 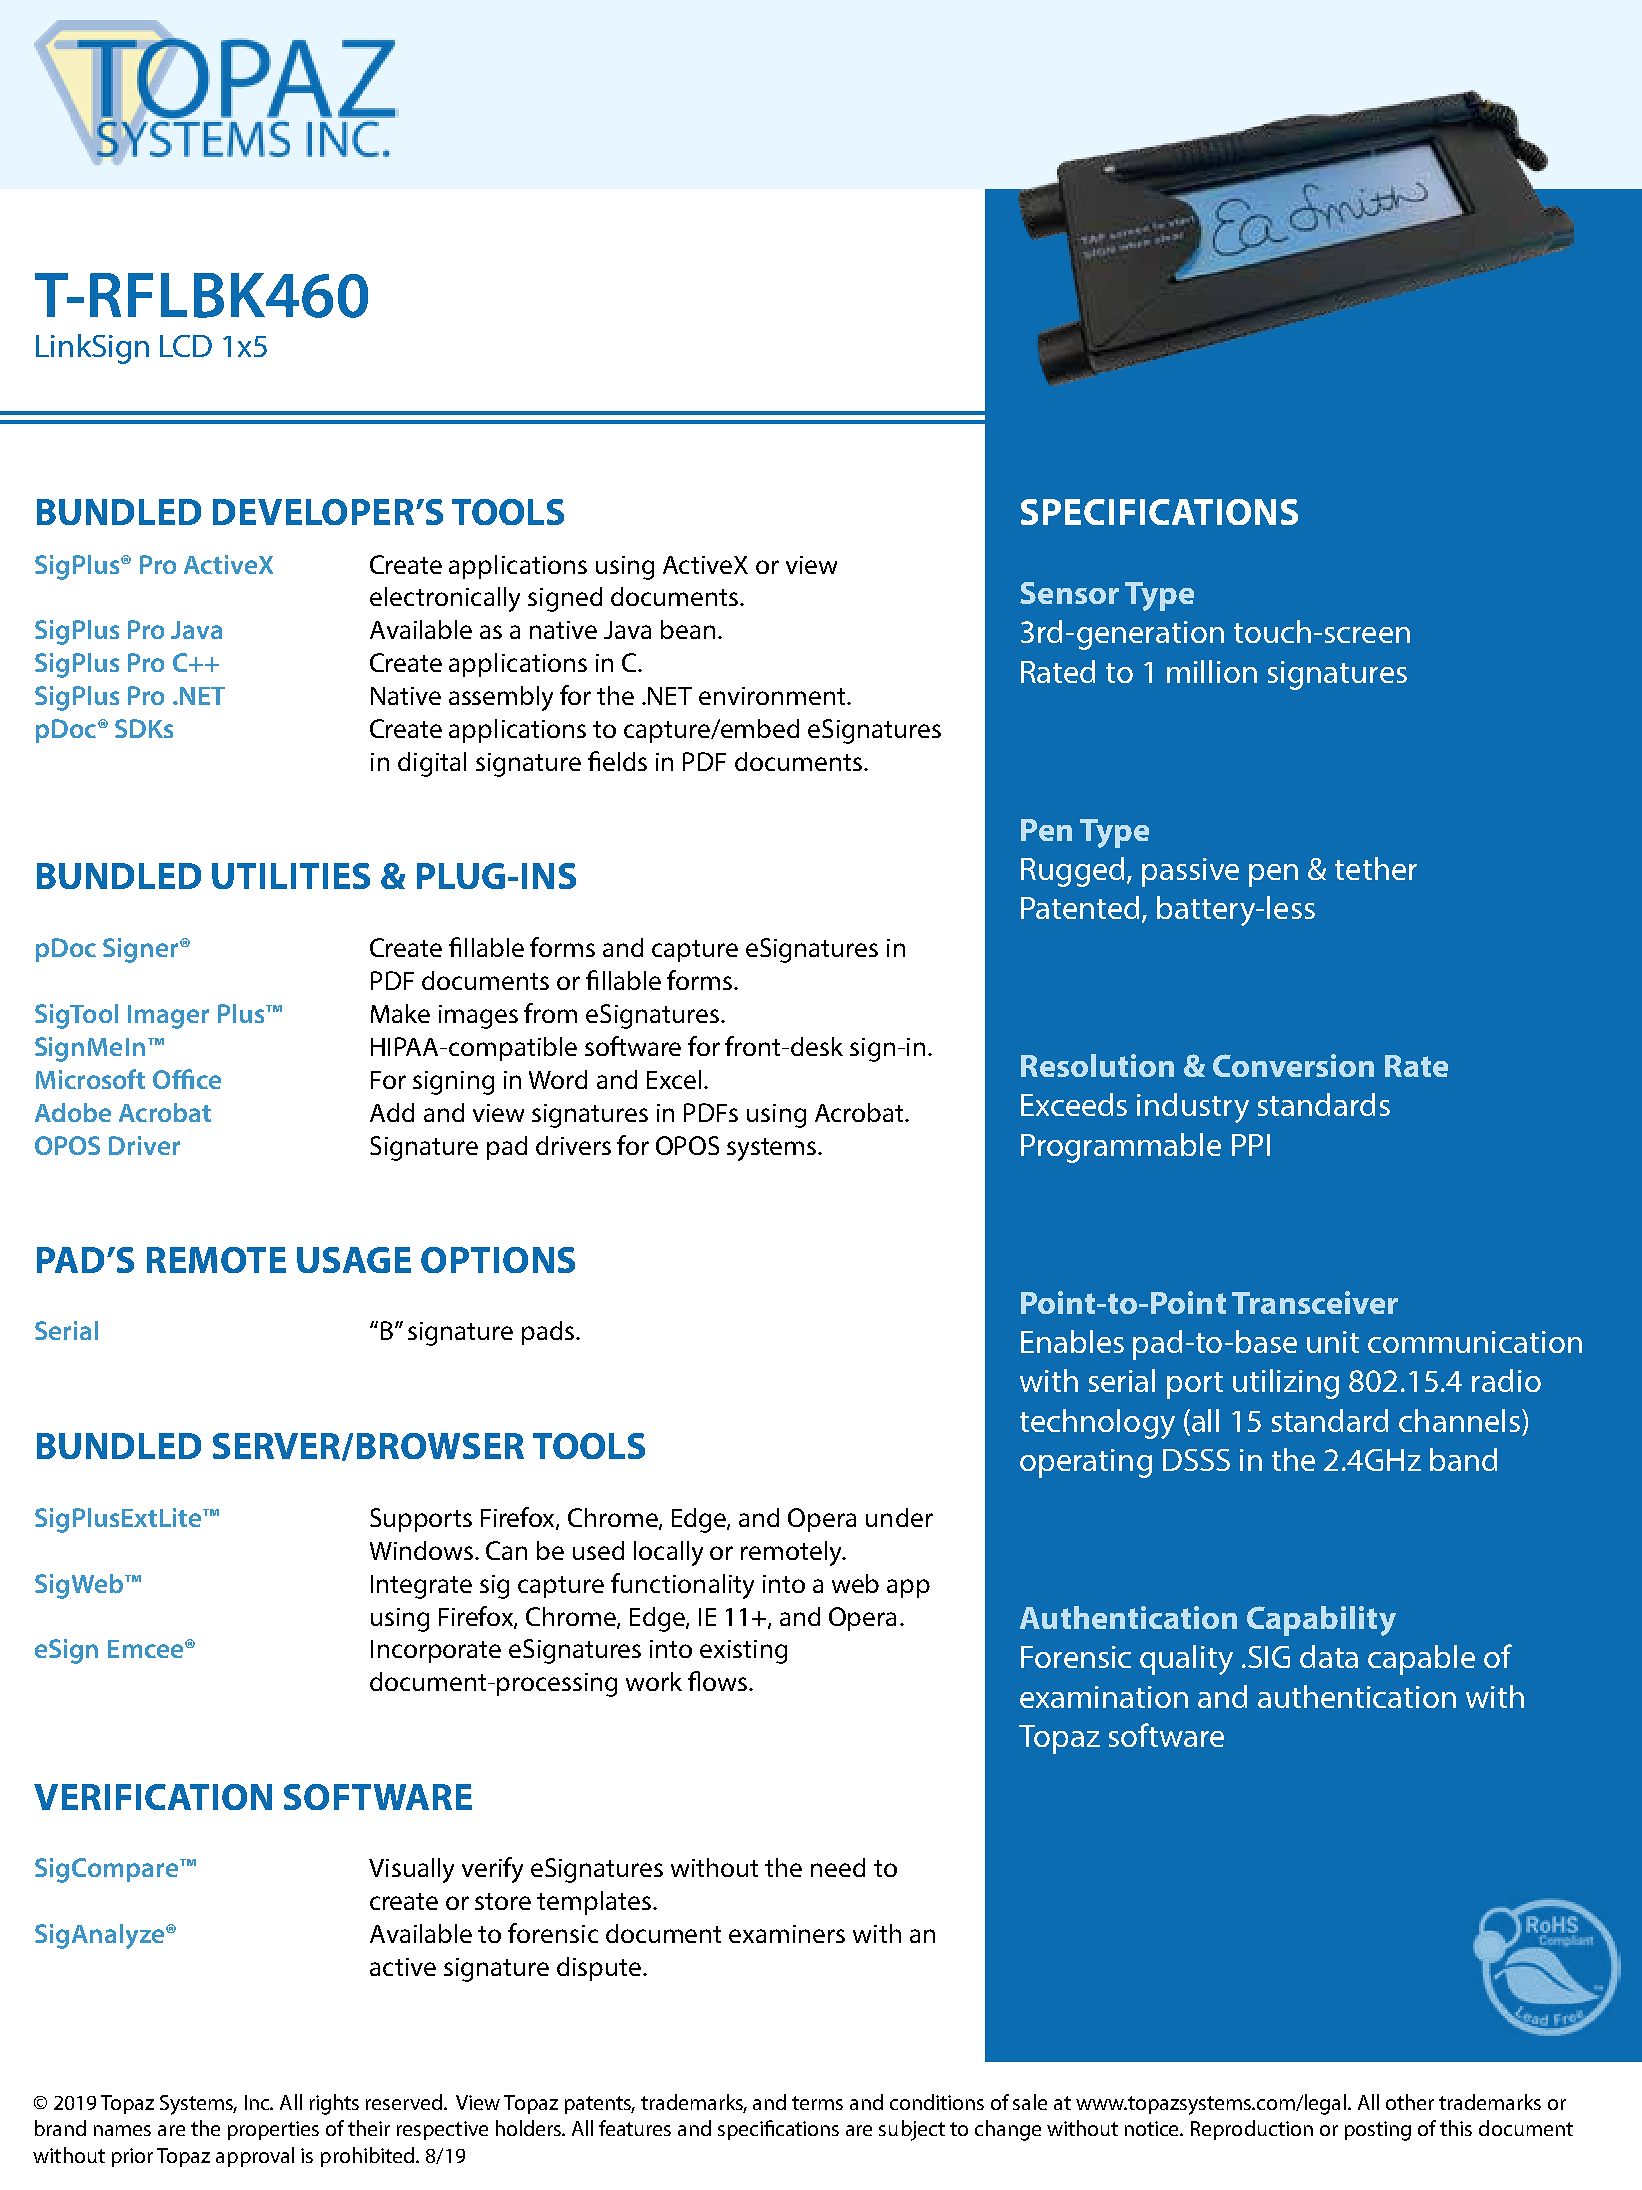 What do you see at coordinates (688, 629) in the image?
I see `bean` at bounding box center [688, 629].
